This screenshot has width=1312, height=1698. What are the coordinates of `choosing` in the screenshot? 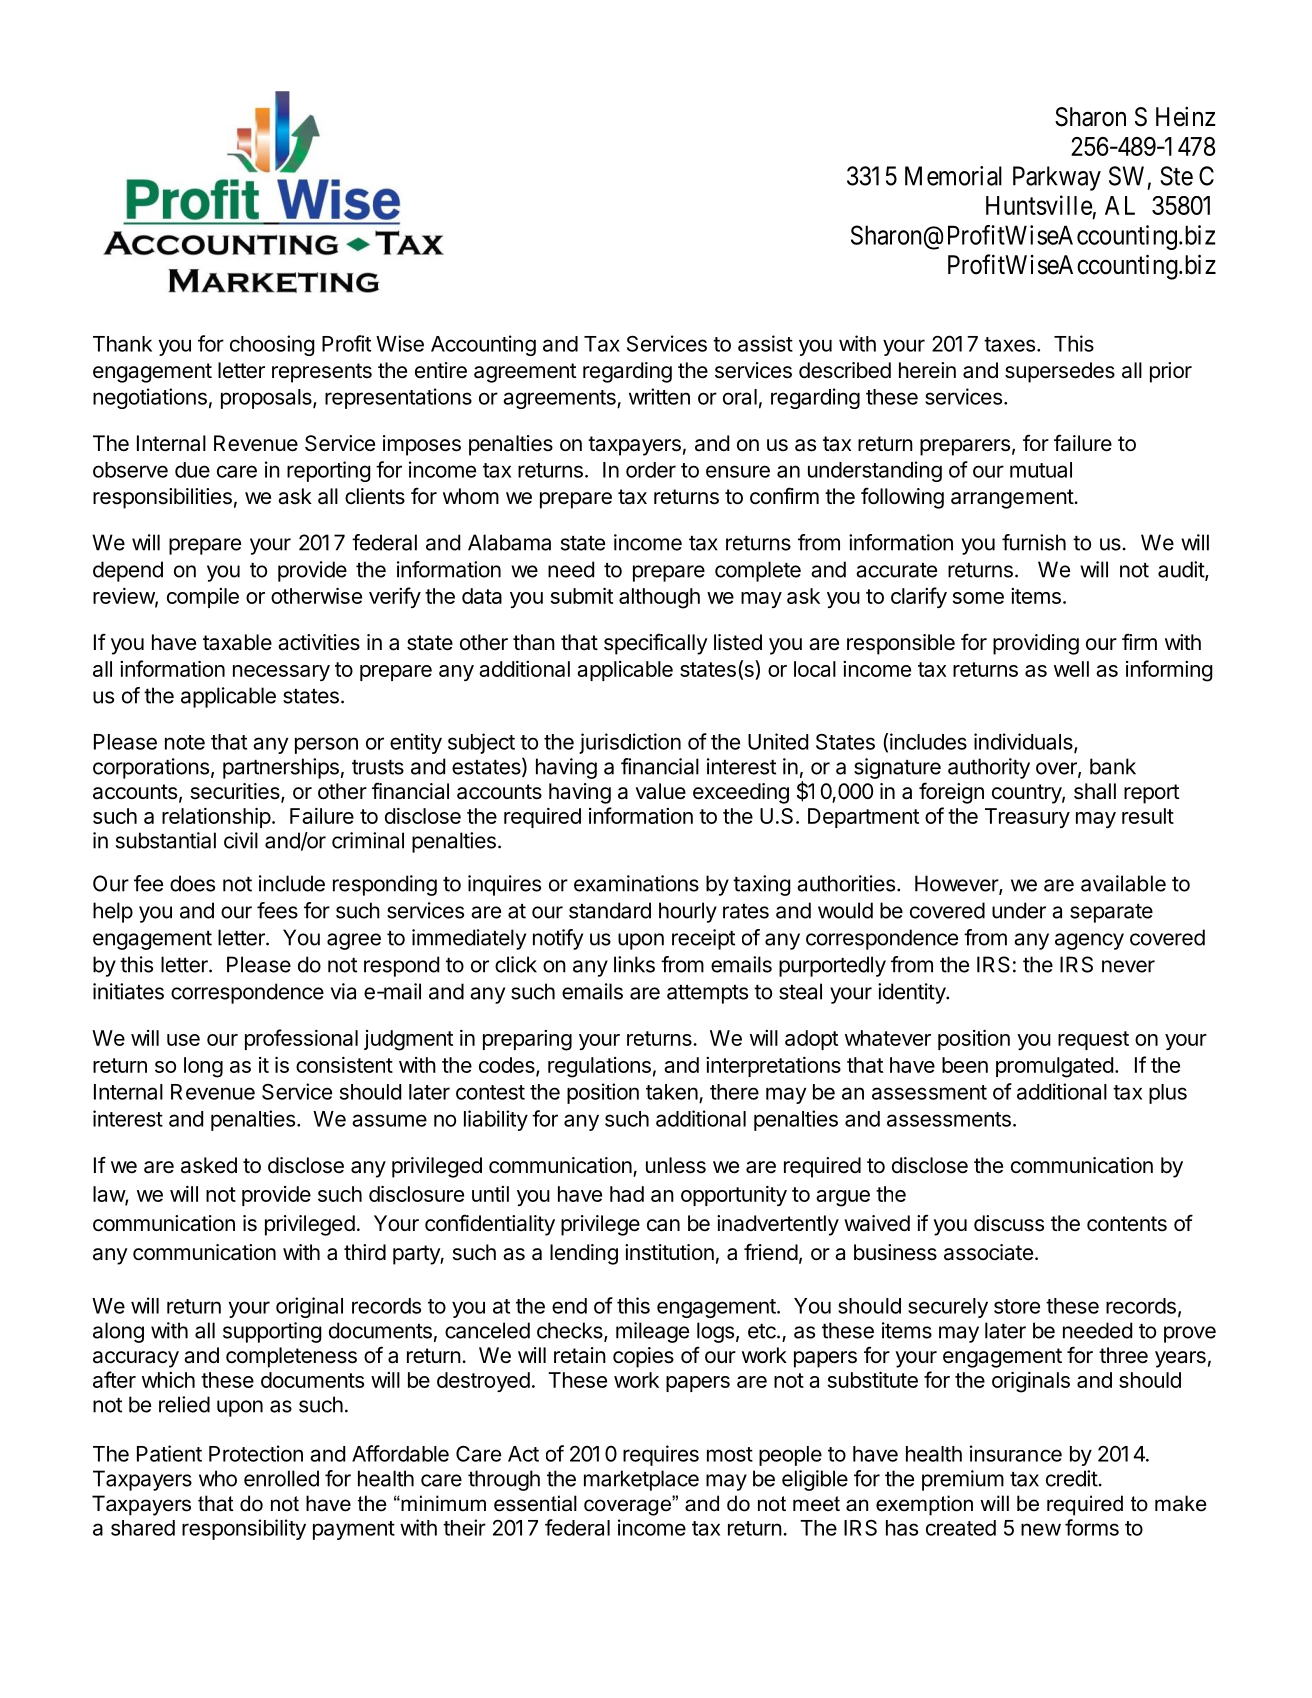 It's located at (272, 345).
